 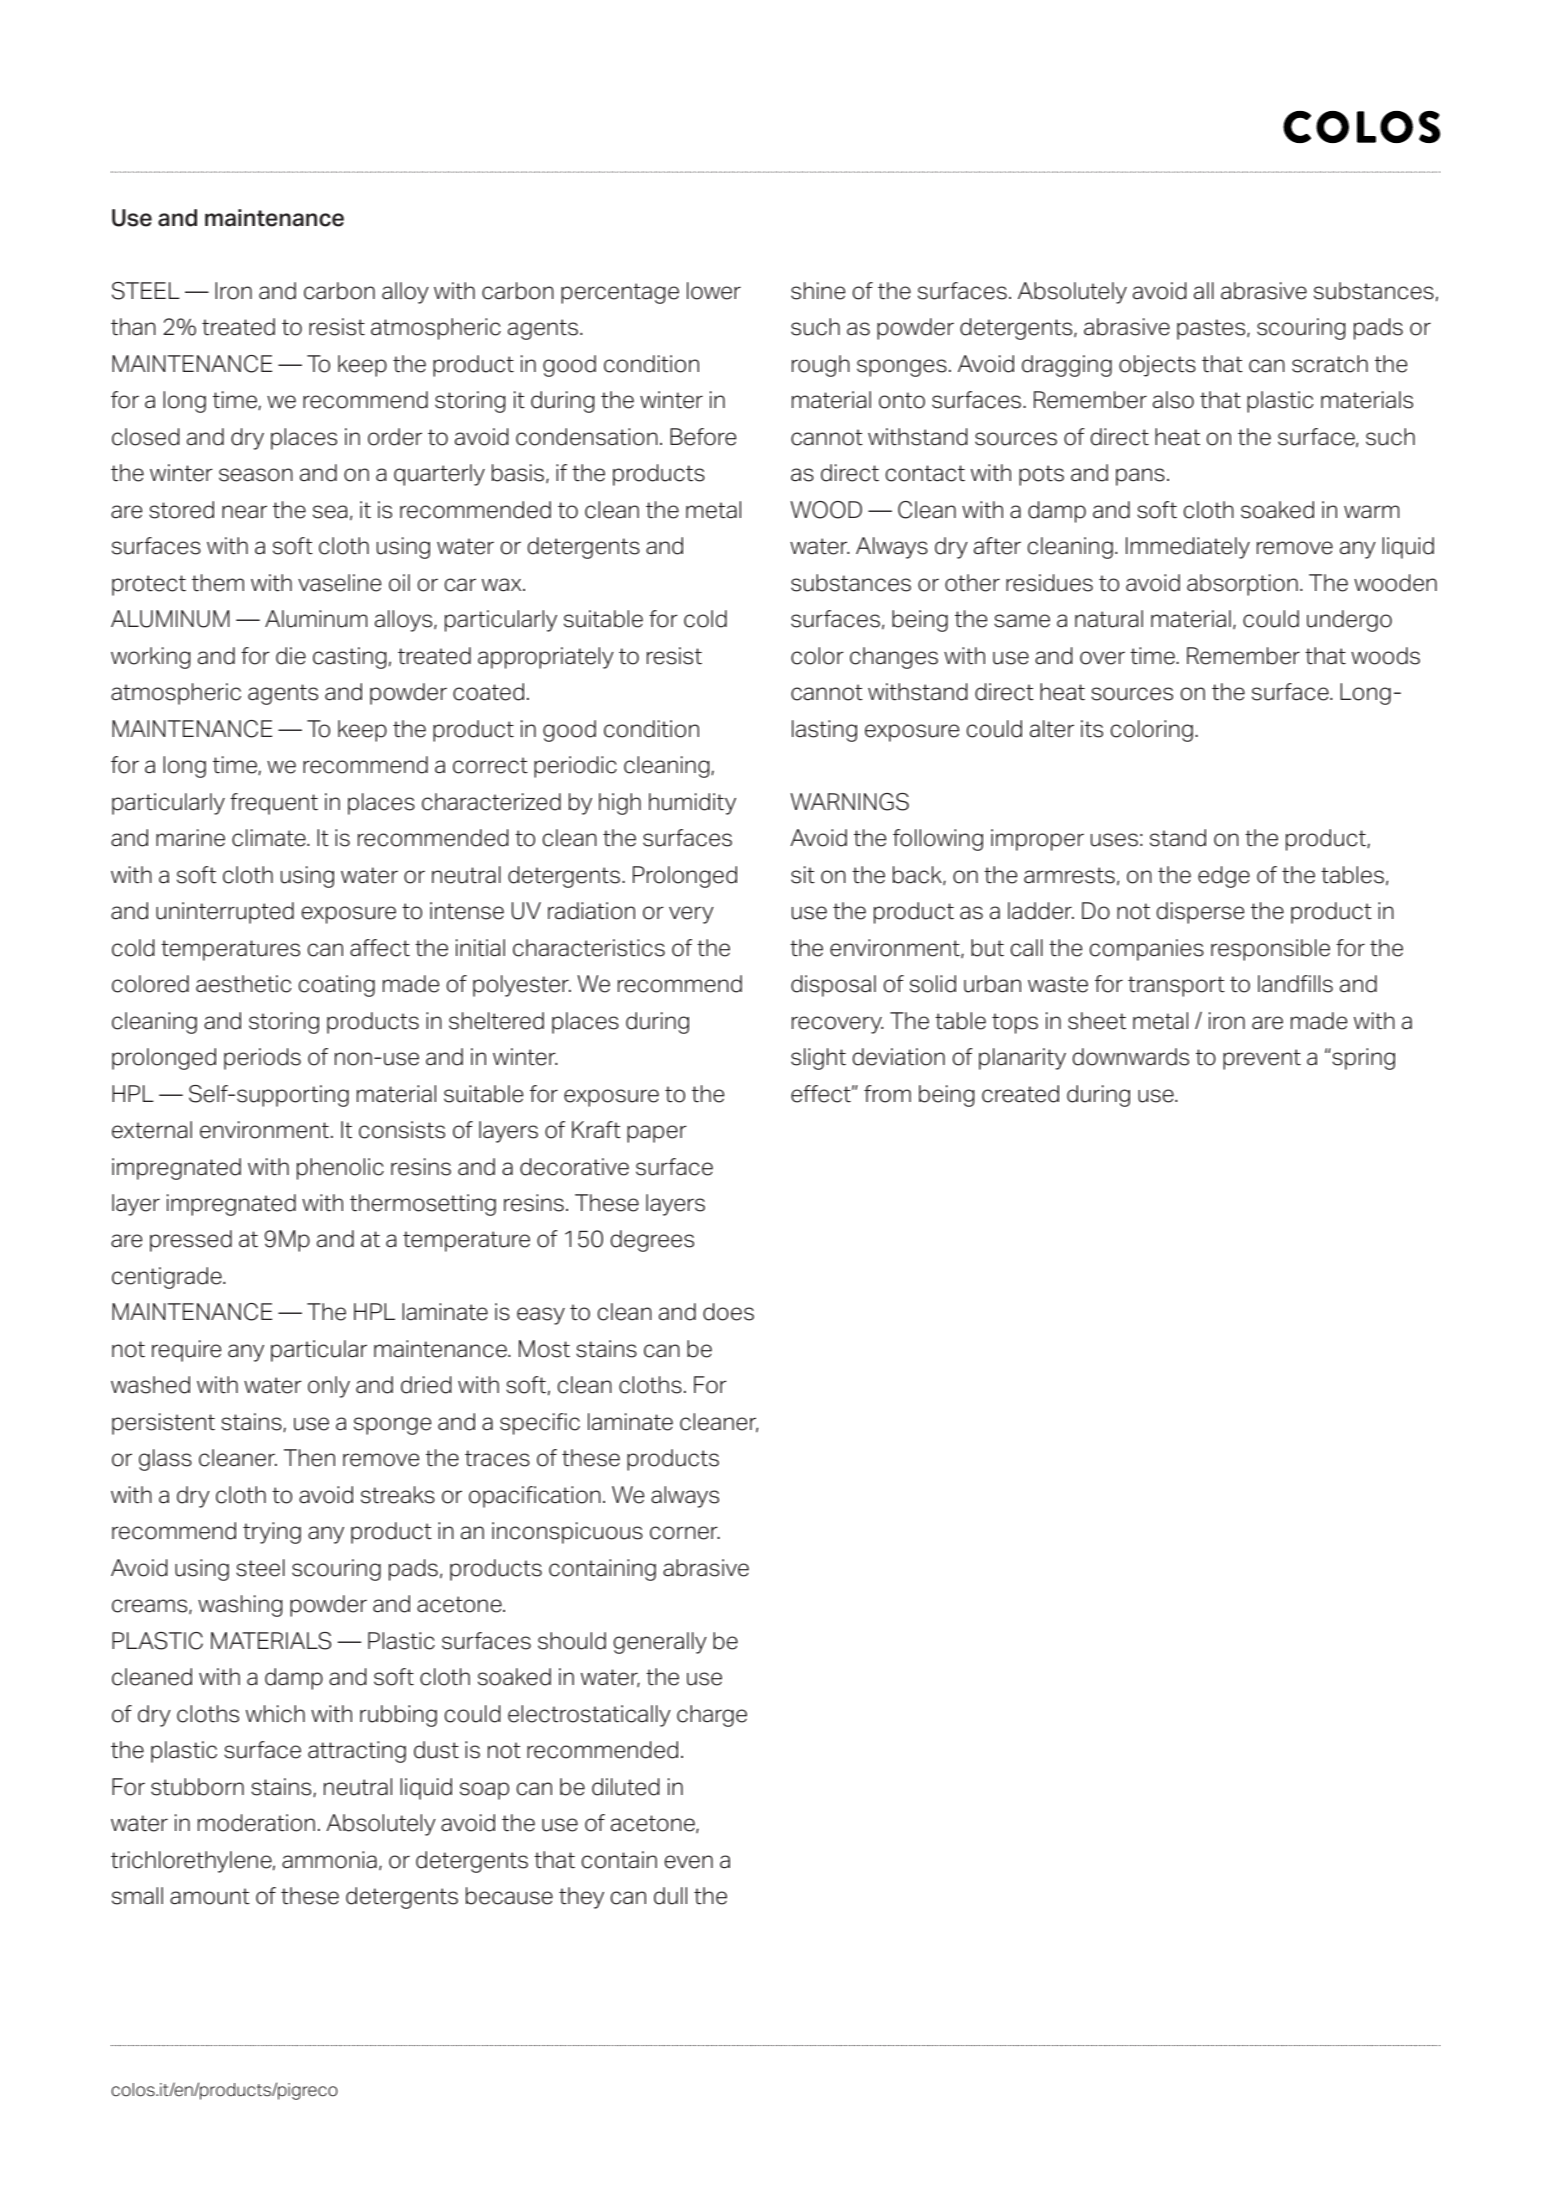 What do you see at coordinates (262, 1059) in the screenshot?
I see `periods` at bounding box center [262, 1059].
